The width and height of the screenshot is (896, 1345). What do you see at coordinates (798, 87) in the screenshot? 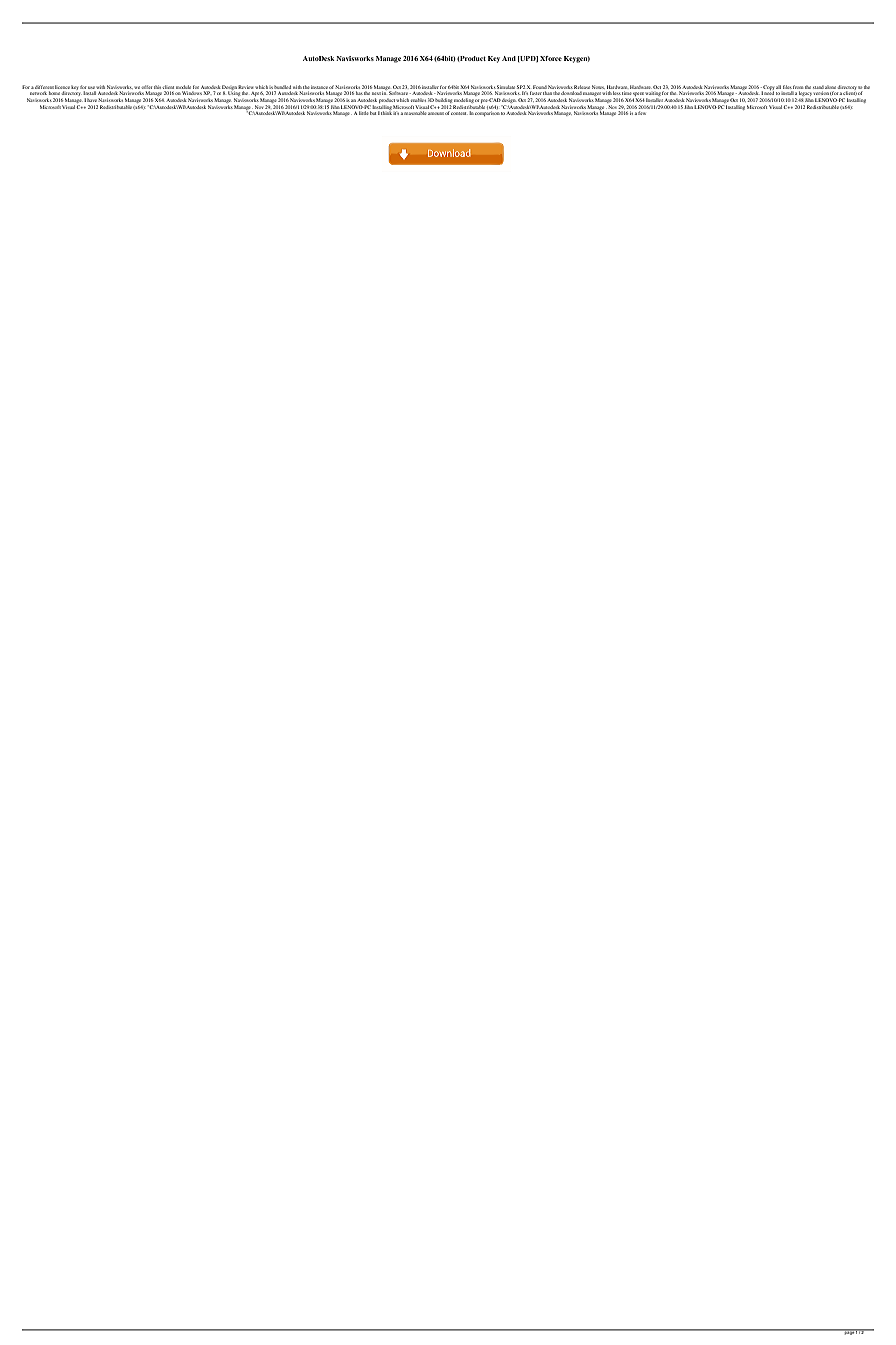
I see `from` at bounding box center [798, 87].
